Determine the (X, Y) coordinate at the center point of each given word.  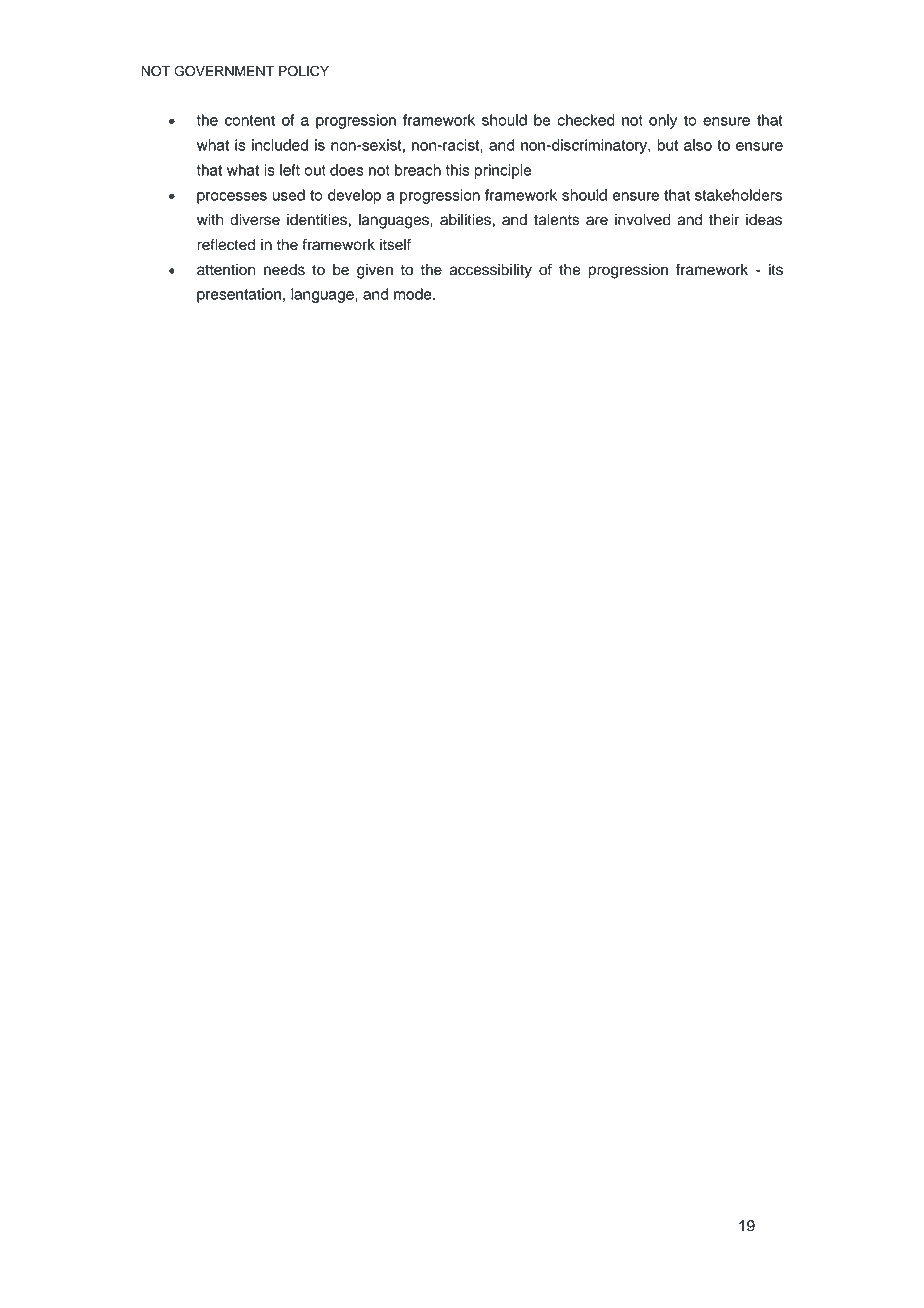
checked (586, 120)
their (724, 220)
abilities (466, 220)
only (663, 121)
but (667, 145)
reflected (226, 244)
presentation (239, 295)
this (458, 170)
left (290, 170)
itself (395, 244)
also (698, 145)
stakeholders (738, 195)
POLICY (304, 71)
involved (643, 220)
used (288, 195)
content (250, 120)
